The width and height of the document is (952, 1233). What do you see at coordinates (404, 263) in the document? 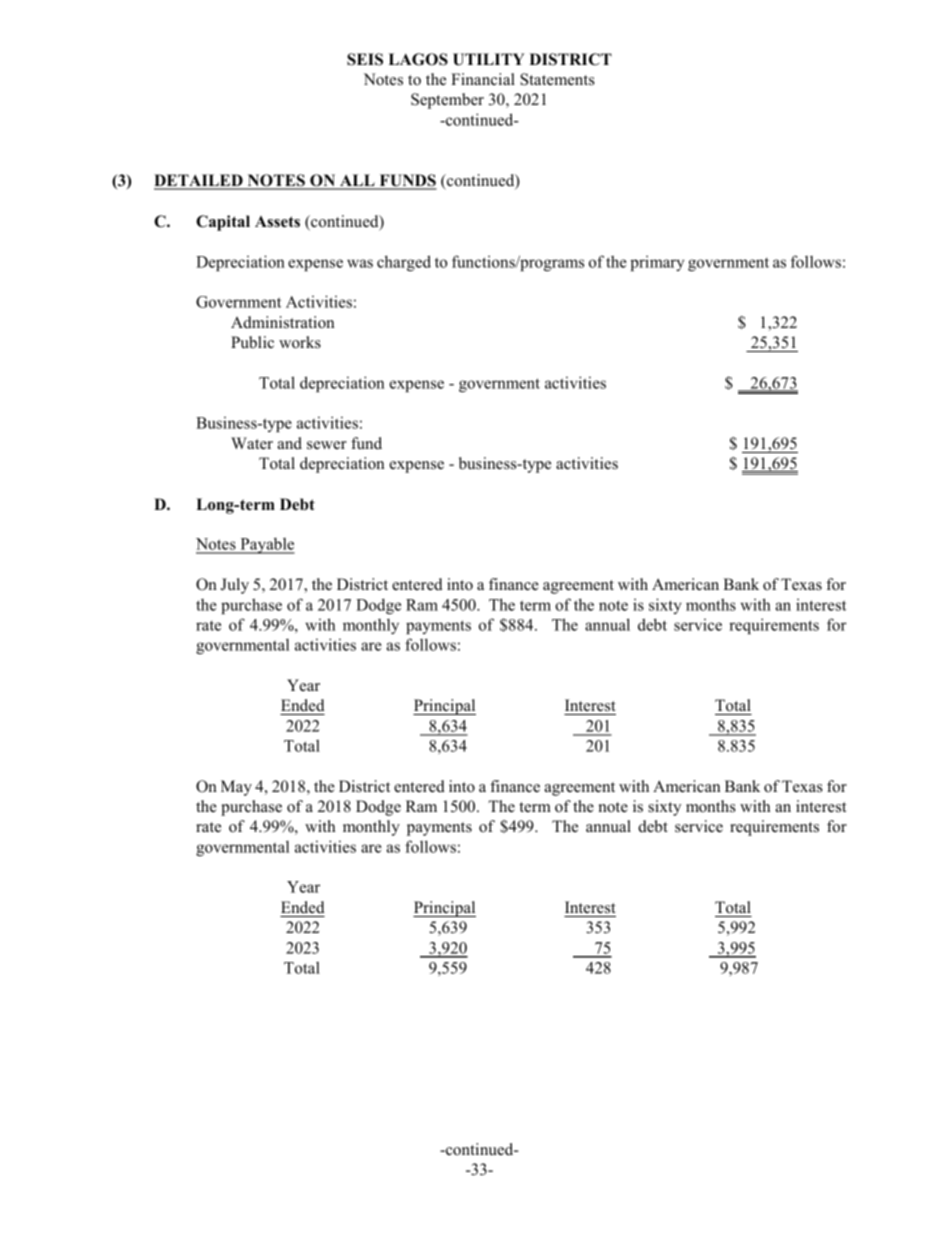
I see `charged` at bounding box center [404, 263].
